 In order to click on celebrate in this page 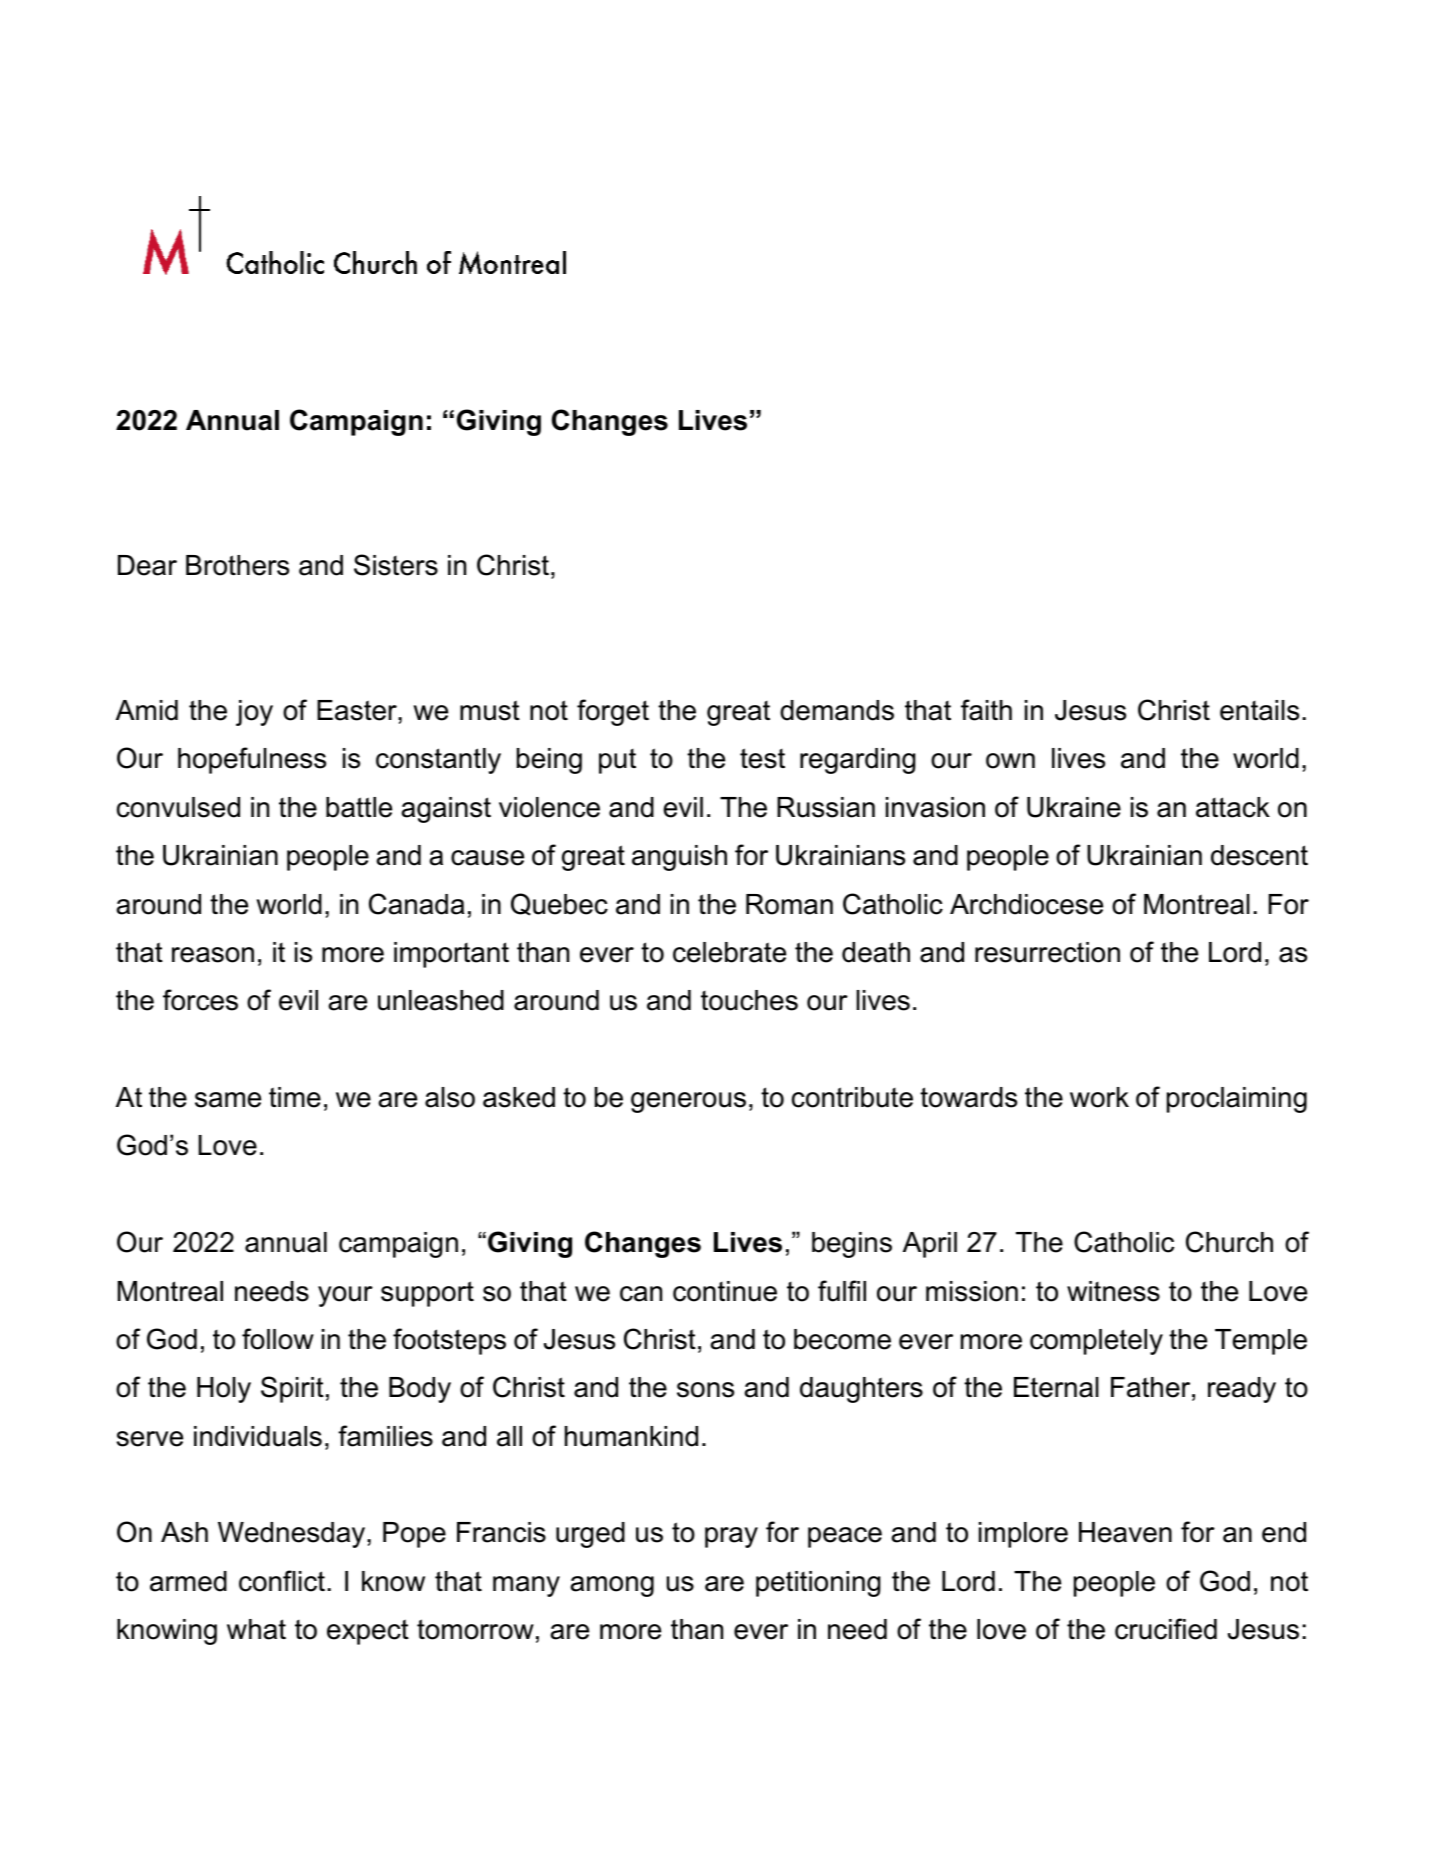, I will do `click(729, 952)`.
